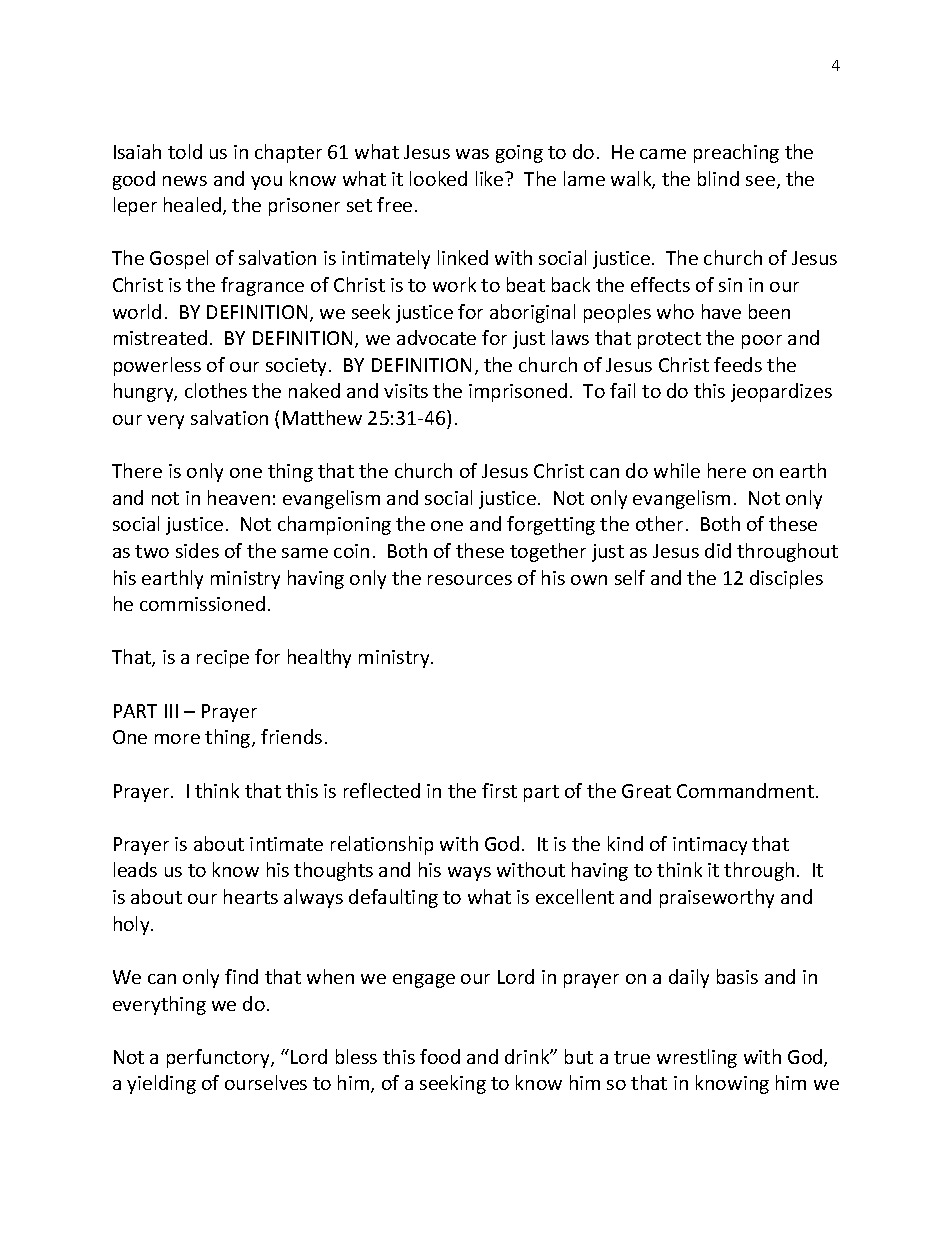 This document has width=952, height=1233. I want to click on blind, so click(718, 178).
